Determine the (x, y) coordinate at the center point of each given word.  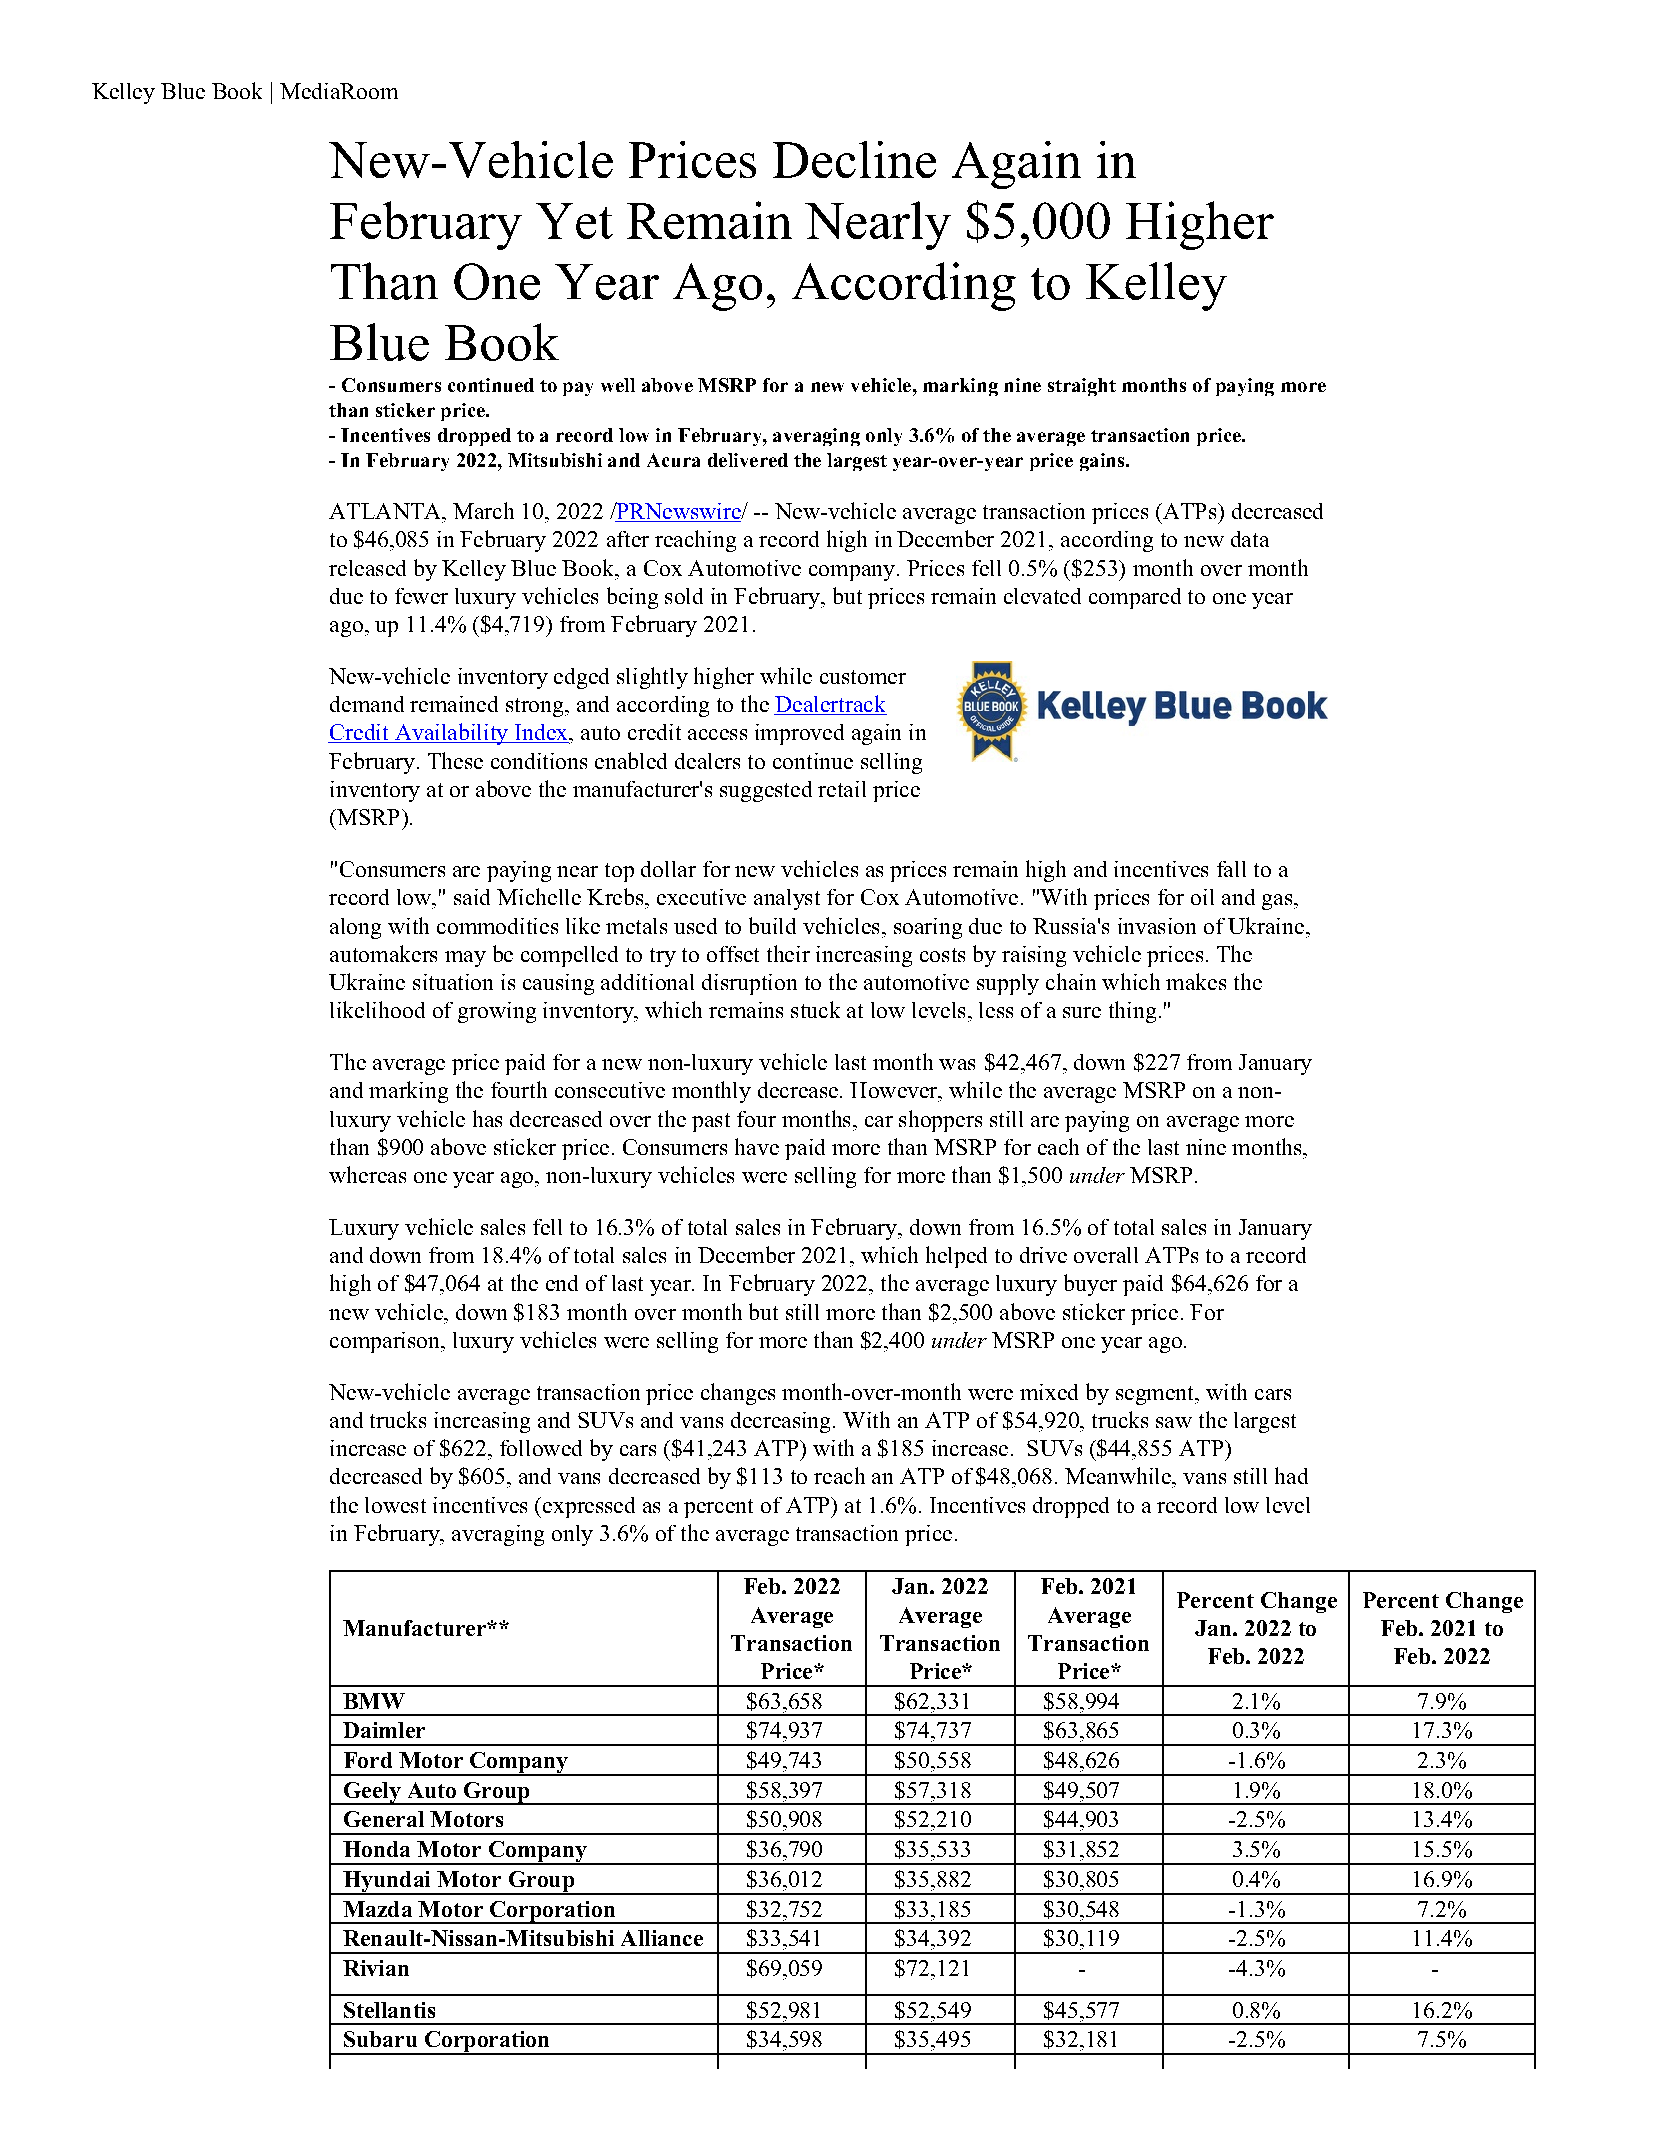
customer (863, 677)
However (895, 1090)
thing (1132, 1012)
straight (1082, 387)
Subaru (380, 2039)
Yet (574, 221)
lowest (395, 1505)
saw (1174, 1422)
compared (1135, 598)
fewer (421, 596)
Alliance (662, 1938)
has (487, 1118)
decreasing (780, 1422)
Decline (854, 159)
